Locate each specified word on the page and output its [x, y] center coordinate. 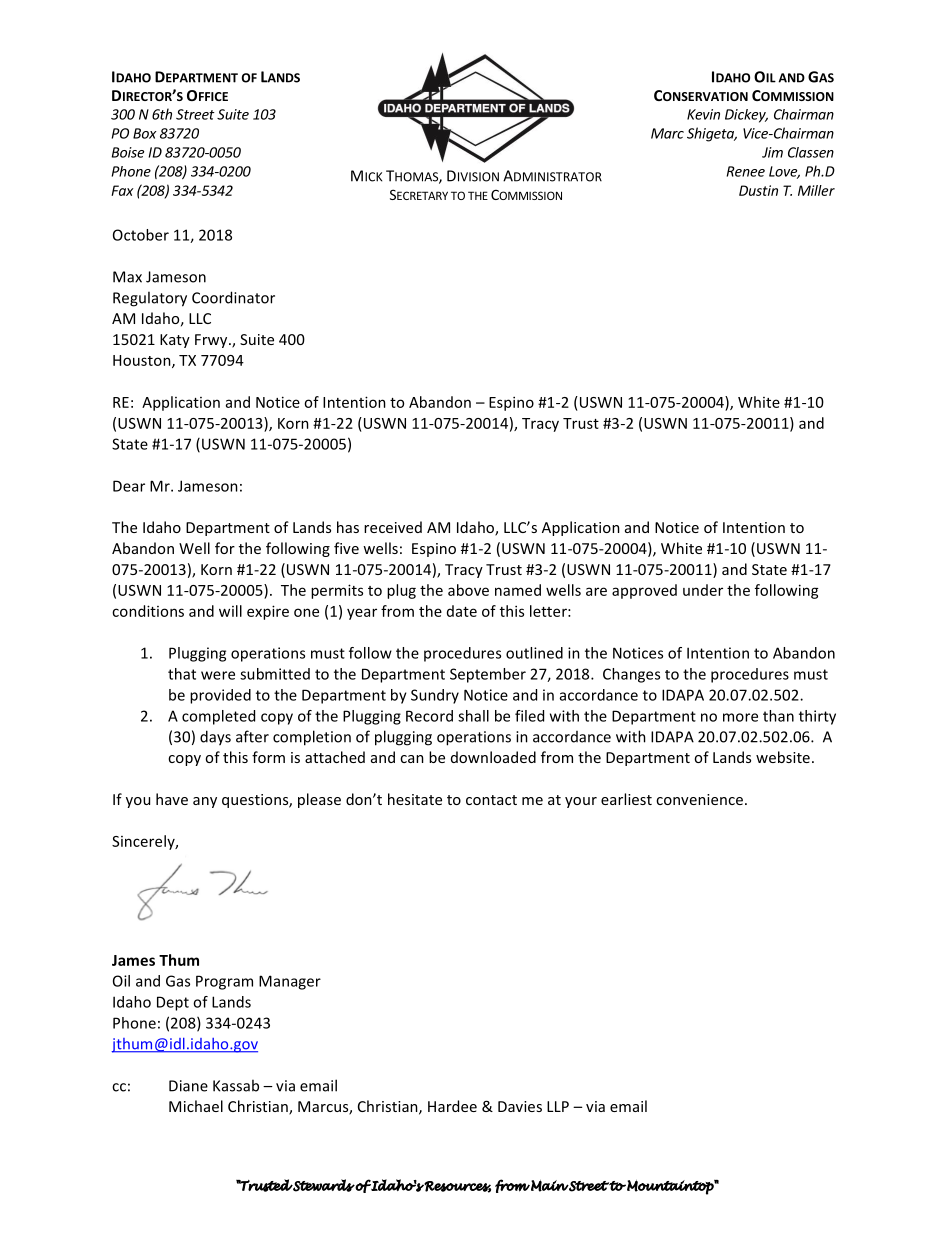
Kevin [703, 114]
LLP [558, 1106]
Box [145, 133]
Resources [457, 1187]
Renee [746, 171]
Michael [196, 1106]
